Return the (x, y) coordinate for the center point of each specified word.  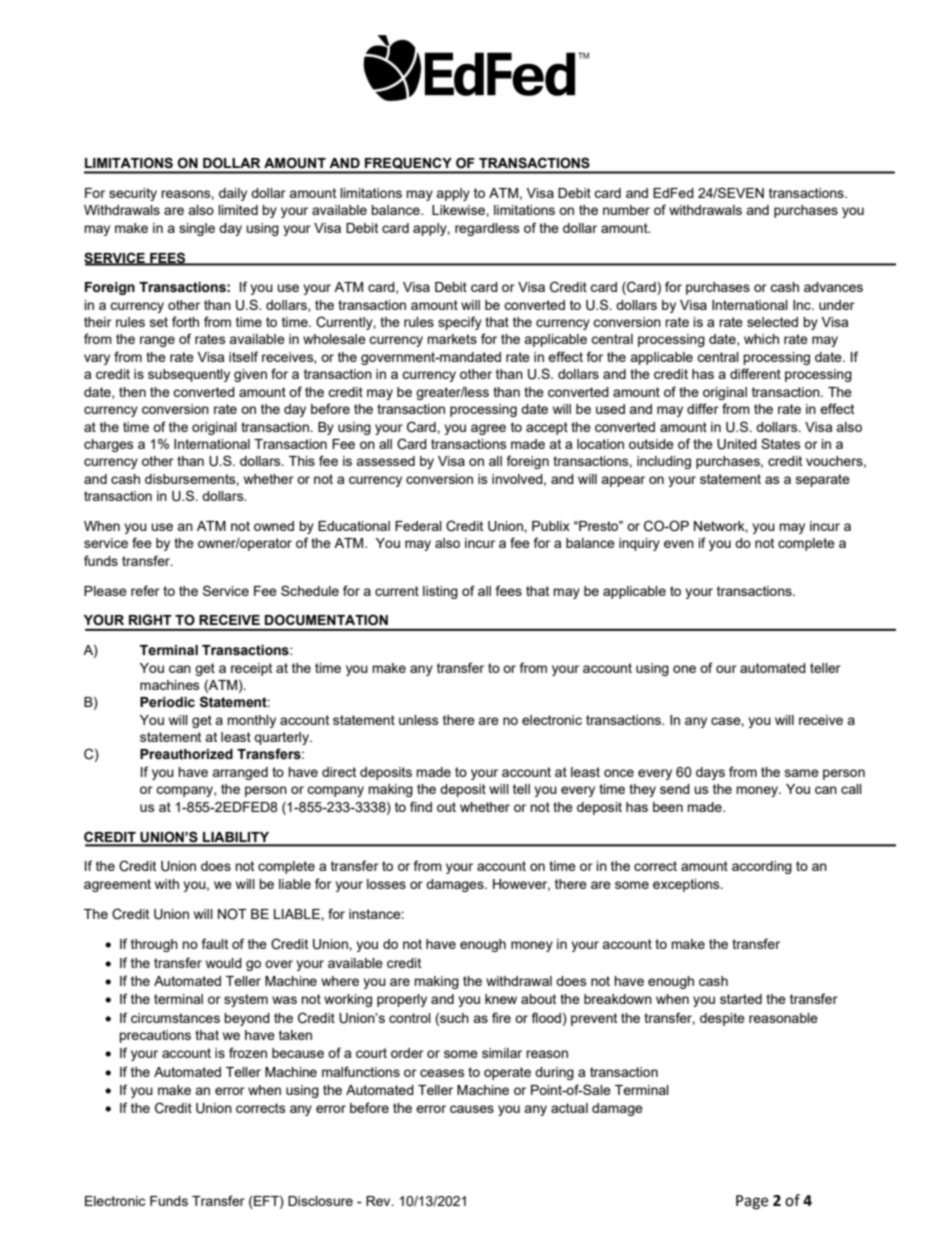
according (762, 867)
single (197, 229)
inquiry (639, 544)
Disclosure (320, 1201)
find (421, 806)
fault (215, 943)
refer (145, 590)
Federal (418, 526)
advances (833, 287)
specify (460, 323)
